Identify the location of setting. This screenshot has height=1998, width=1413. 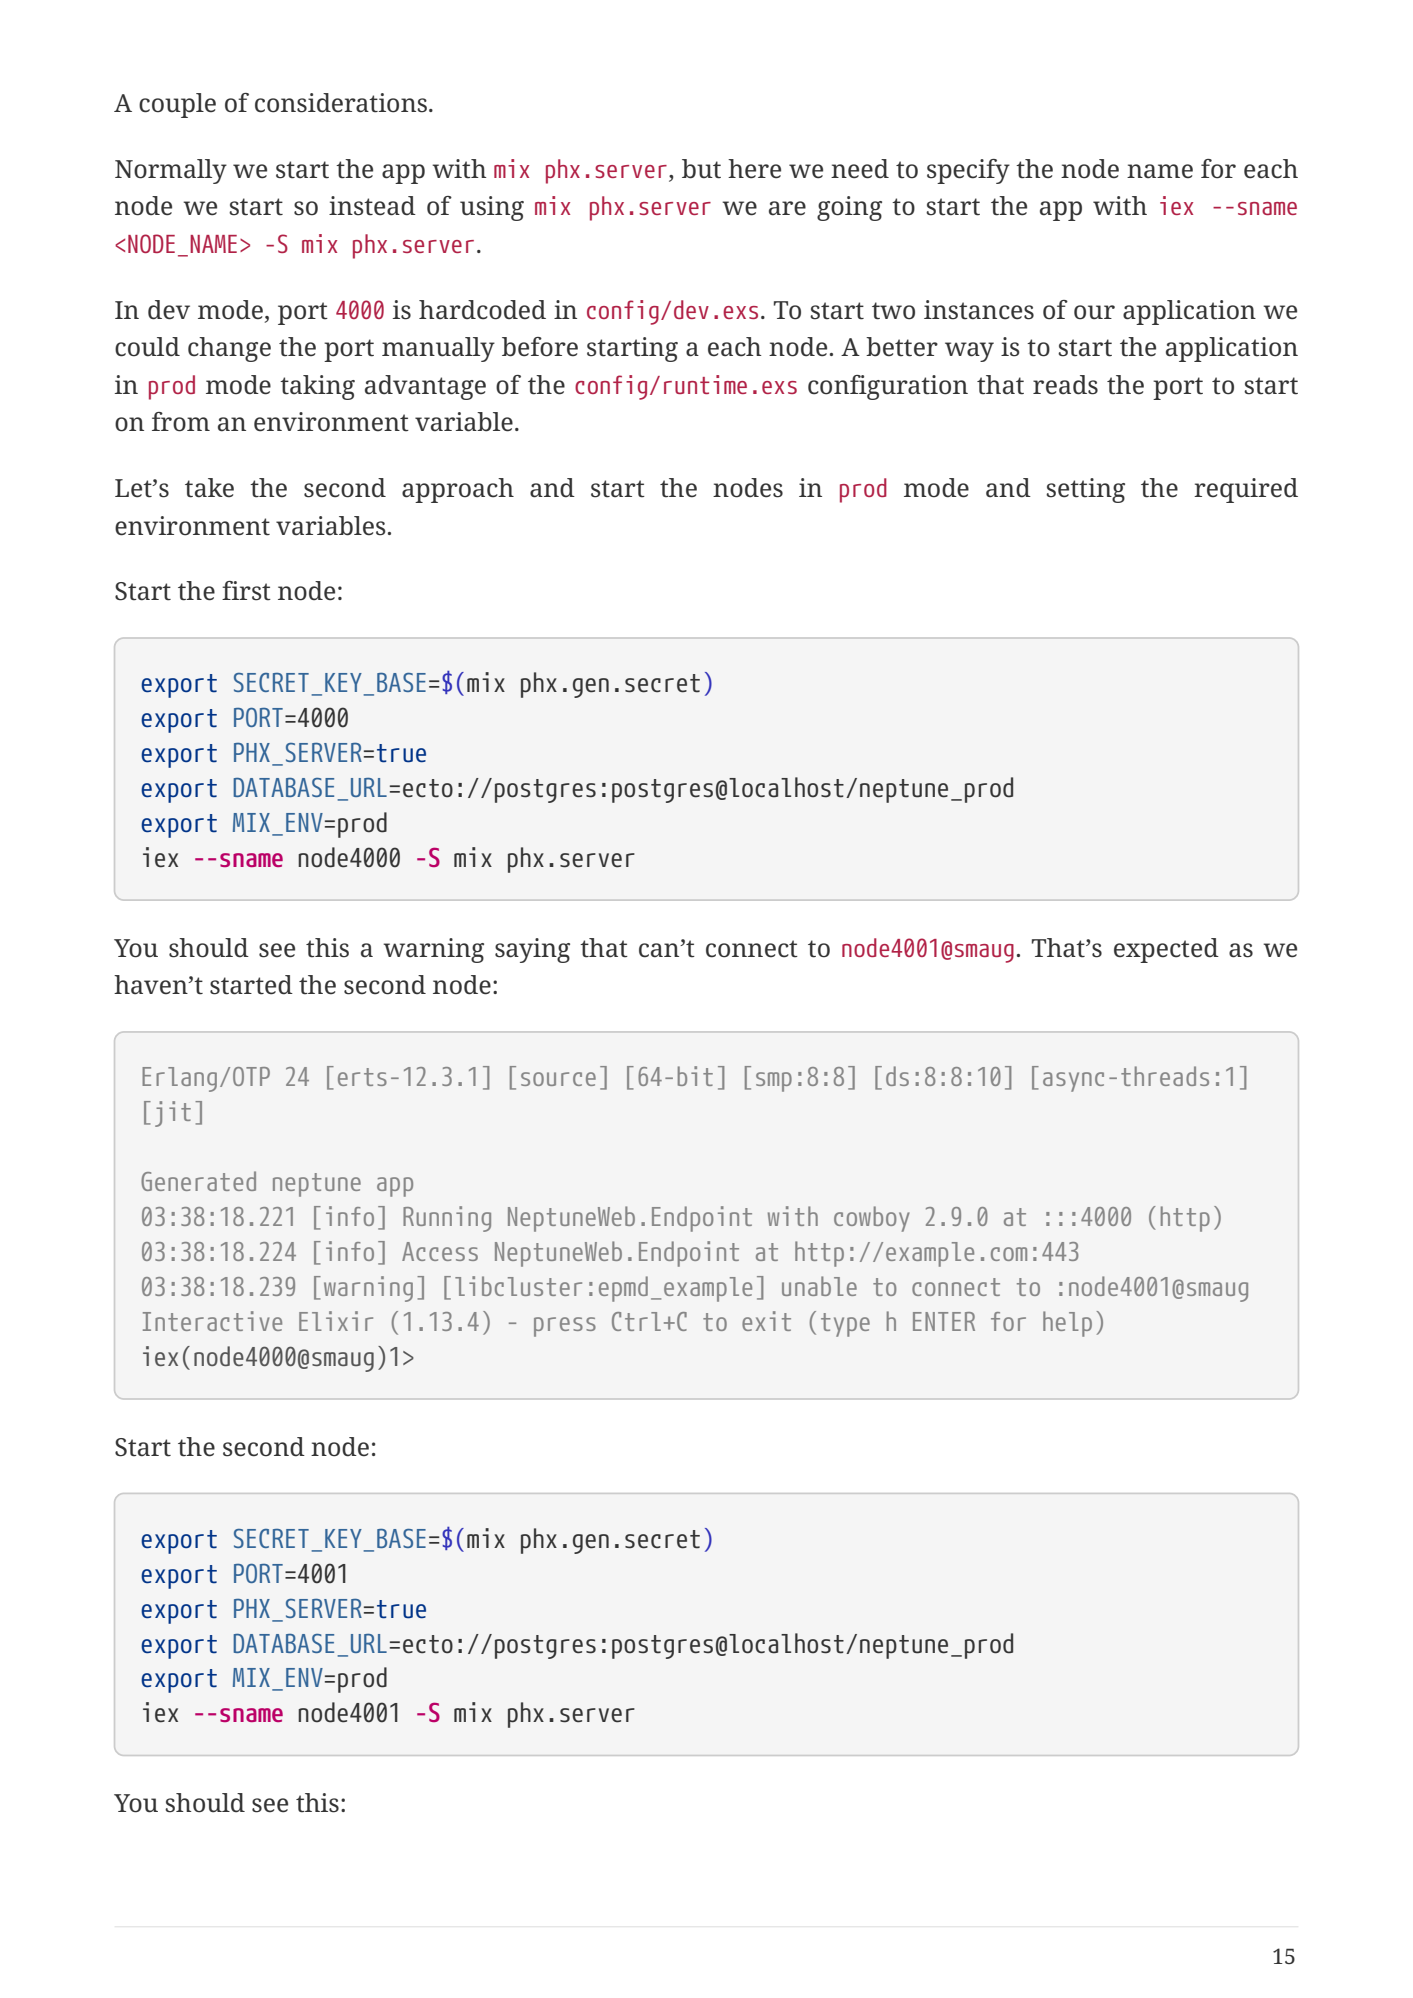
(1085, 490).
